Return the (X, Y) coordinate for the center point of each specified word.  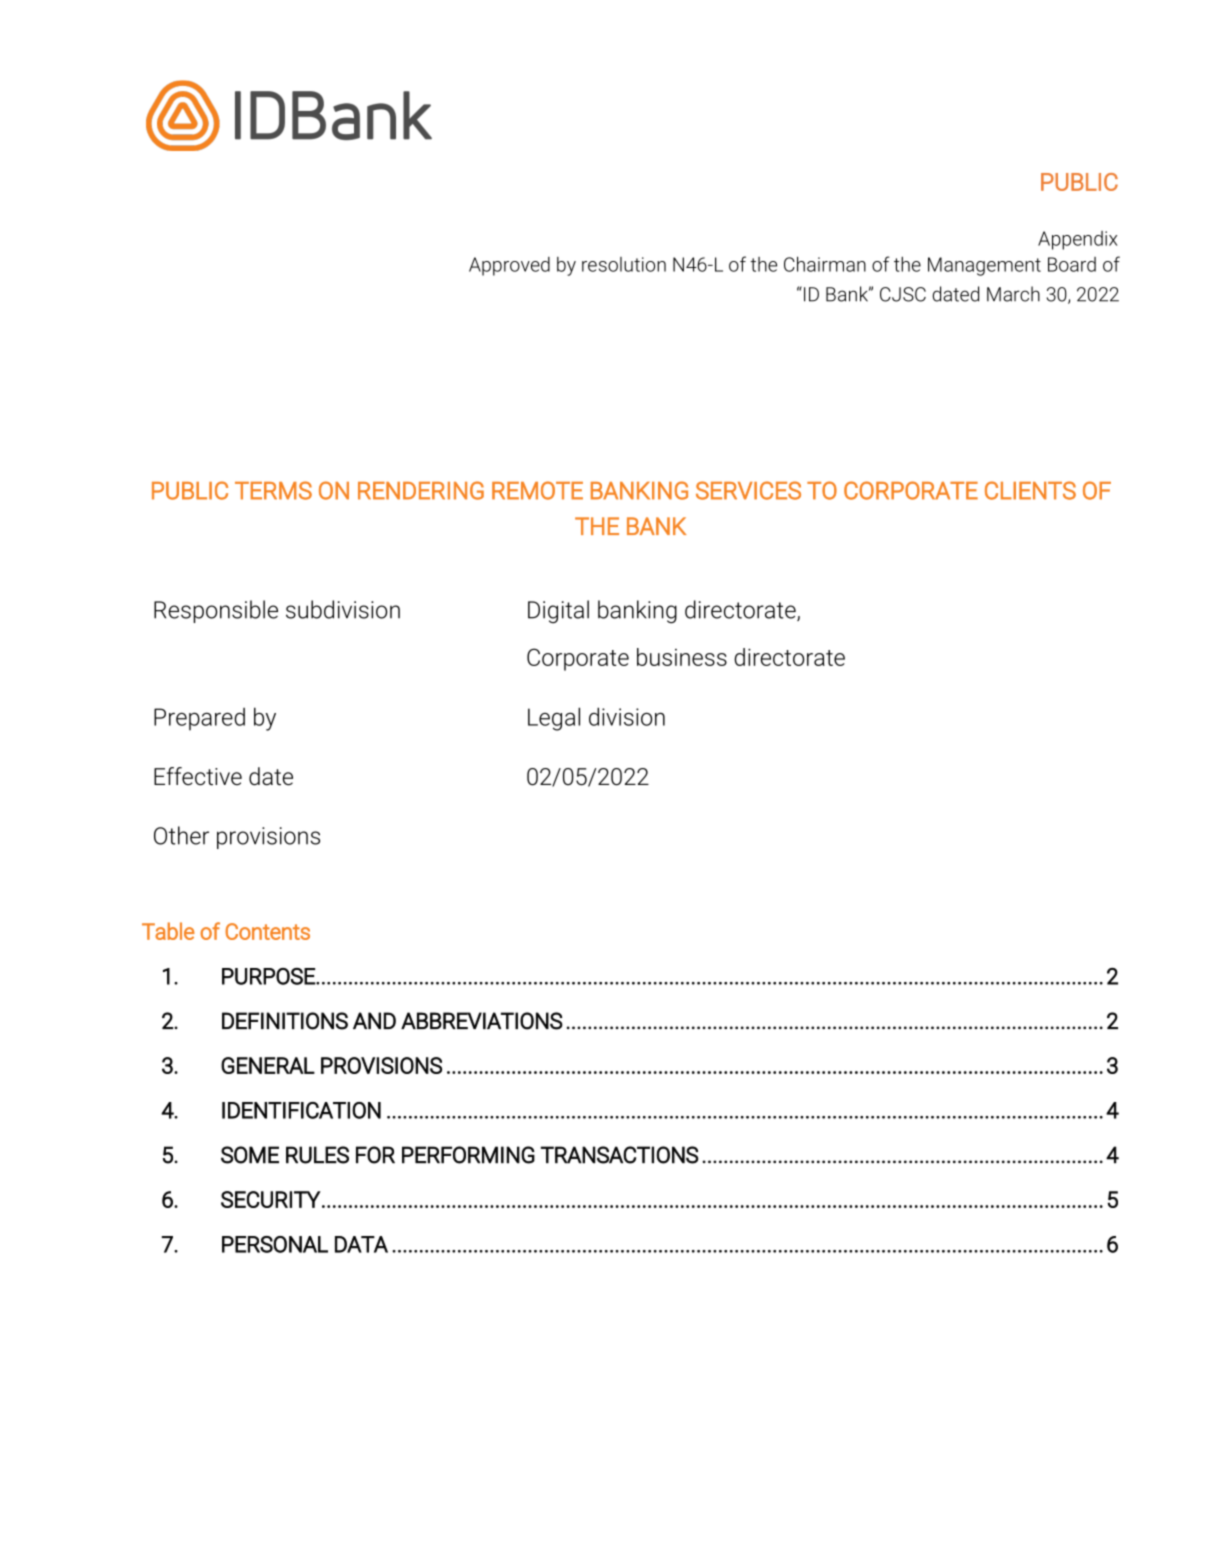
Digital (558, 611)
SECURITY (271, 1199)
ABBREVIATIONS (482, 1021)
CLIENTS (1030, 490)
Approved (509, 266)
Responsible (216, 611)
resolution (624, 264)
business (682, 657)
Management (984, 266)
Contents (267, 931)
